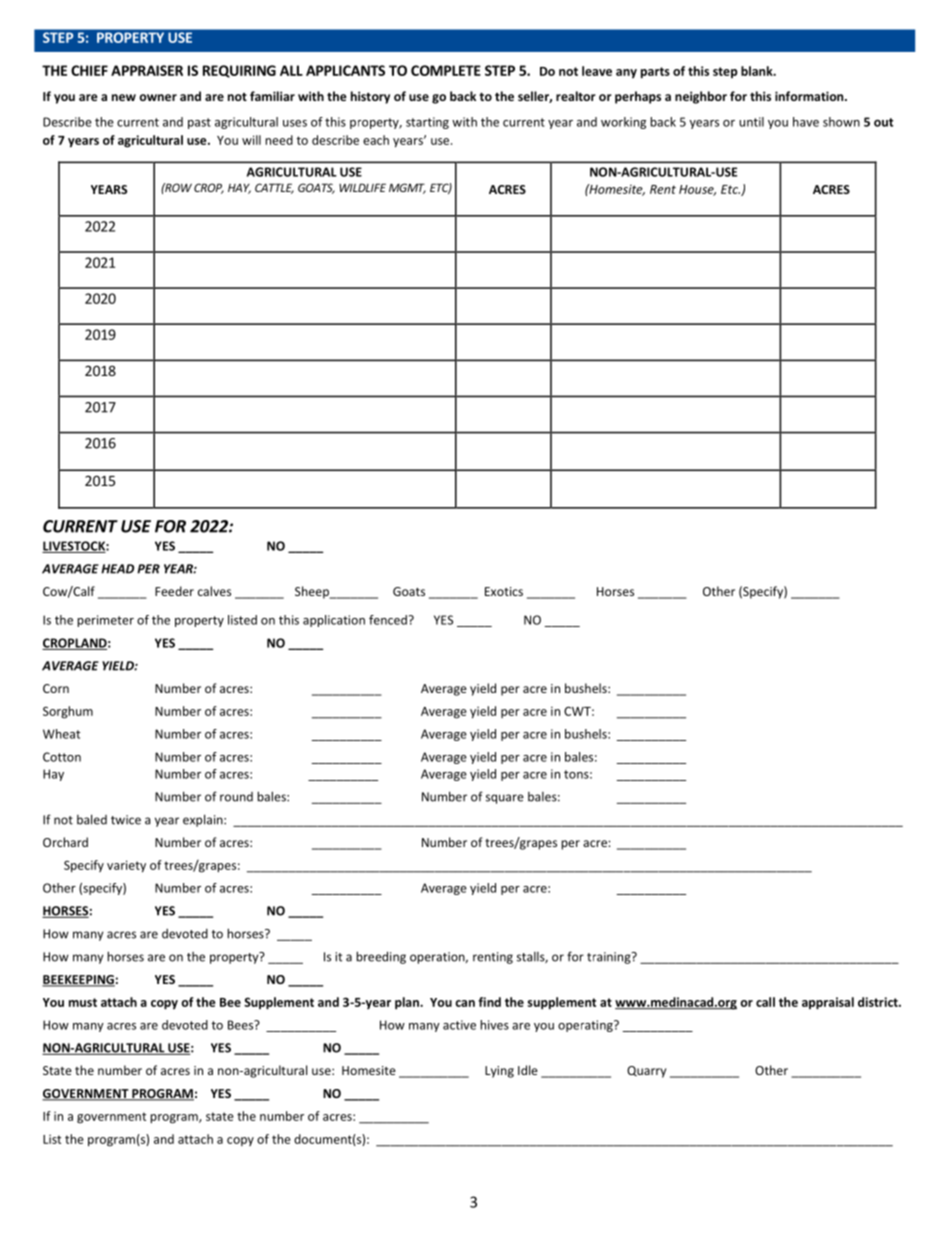 The image size is (952, 1233). What do you see at coordinates (174, 591) in the screenshot?
I see `Feeder` at bounding box center [174, 591].
